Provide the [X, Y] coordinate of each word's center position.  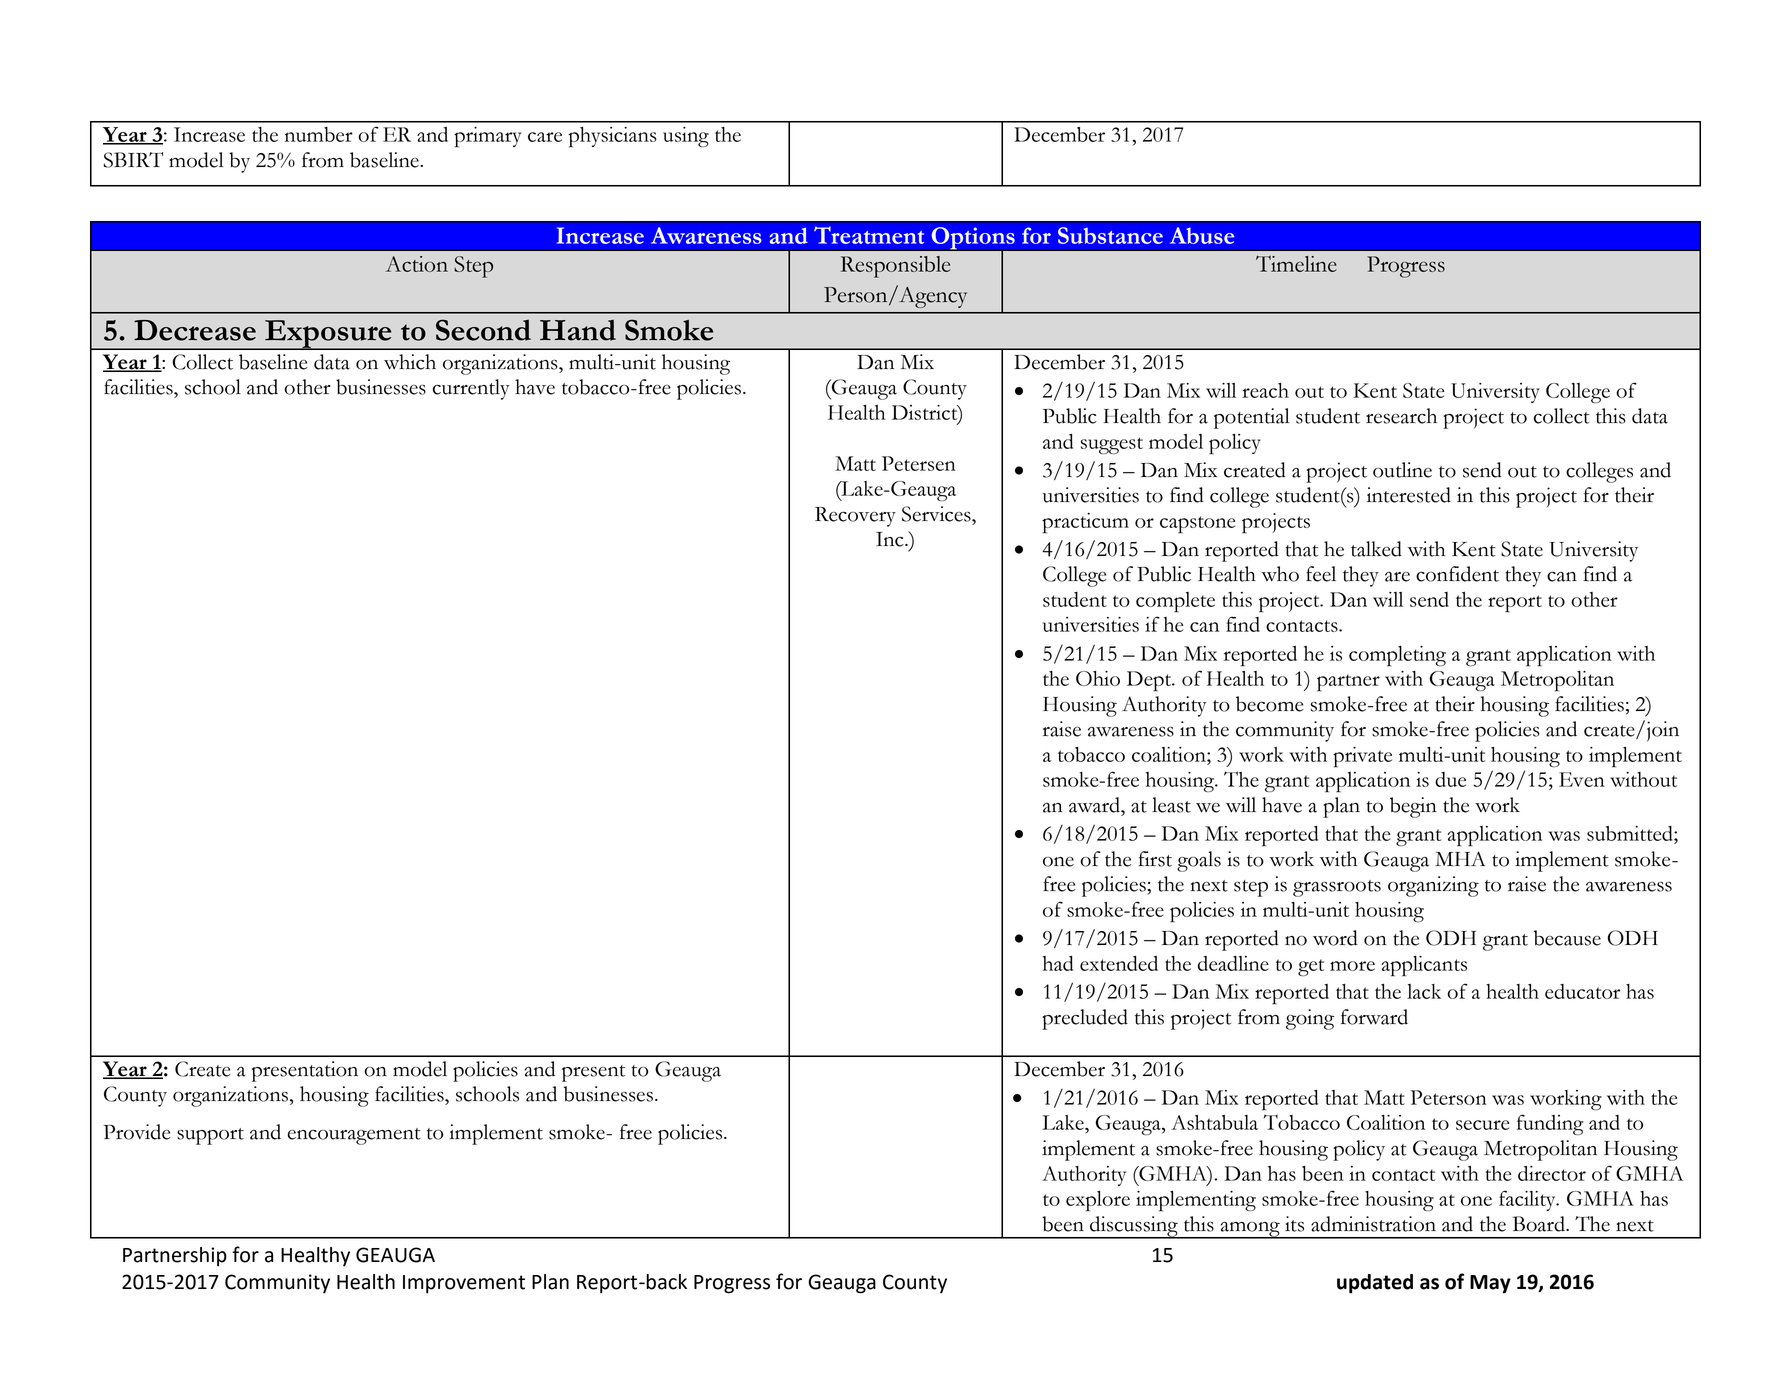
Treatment [869, 235]
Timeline [1296, 264]
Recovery [855, 517]
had [1057, 963]
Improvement [464, 1284]
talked [1376, 549]
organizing [1433, 886]
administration [1373, 1224]
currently [471, 389]
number [319, 134]
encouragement [354, 1136]
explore [1098, 1201]
